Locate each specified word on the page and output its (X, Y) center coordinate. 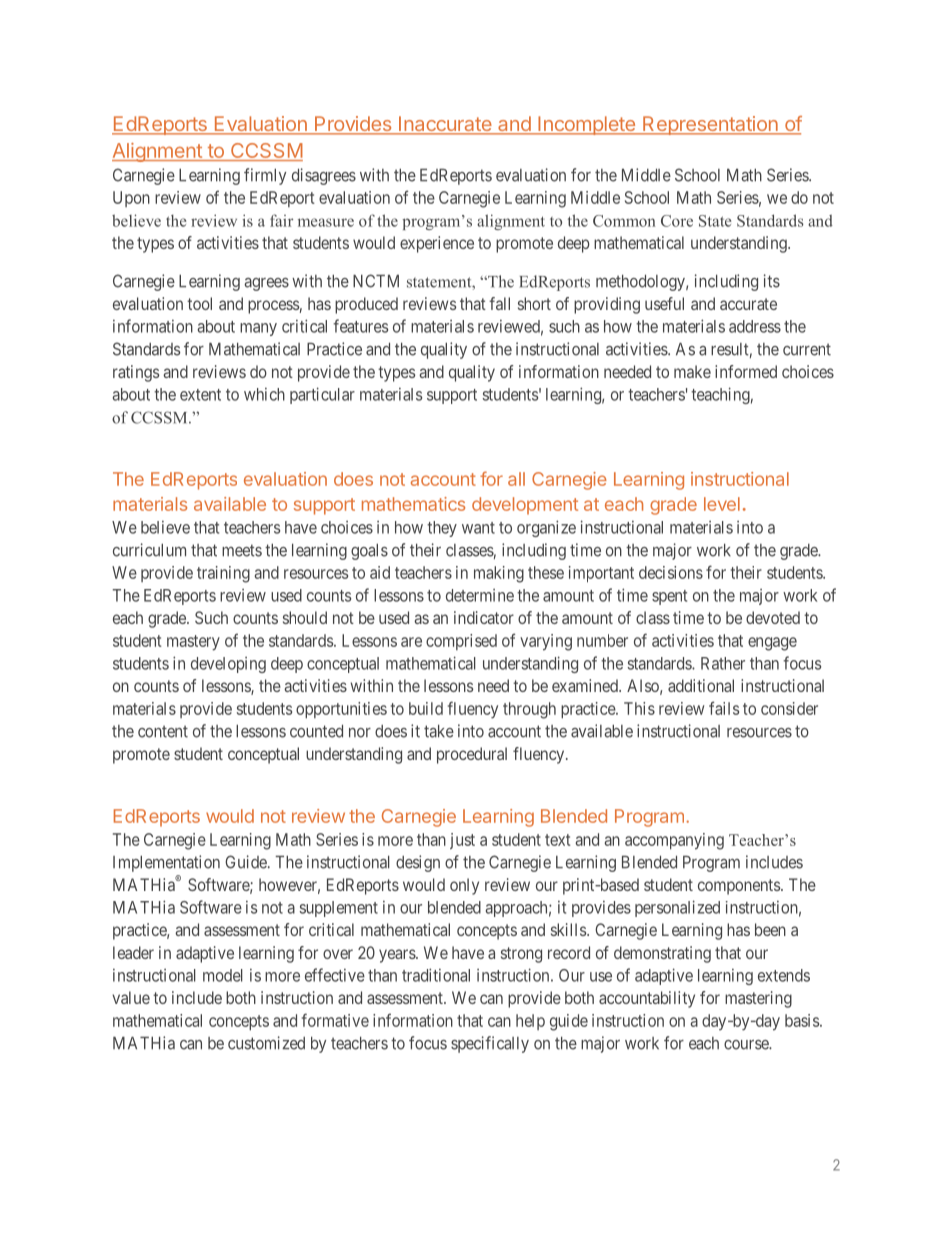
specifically (490, 1044)
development (525, 506)
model (223, 975)
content (163, 731)
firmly (265, 176)
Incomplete (586, 125)
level (722, 504)
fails (724, 708)
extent (200, 395)
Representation (710, 125)
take (439, 731)
